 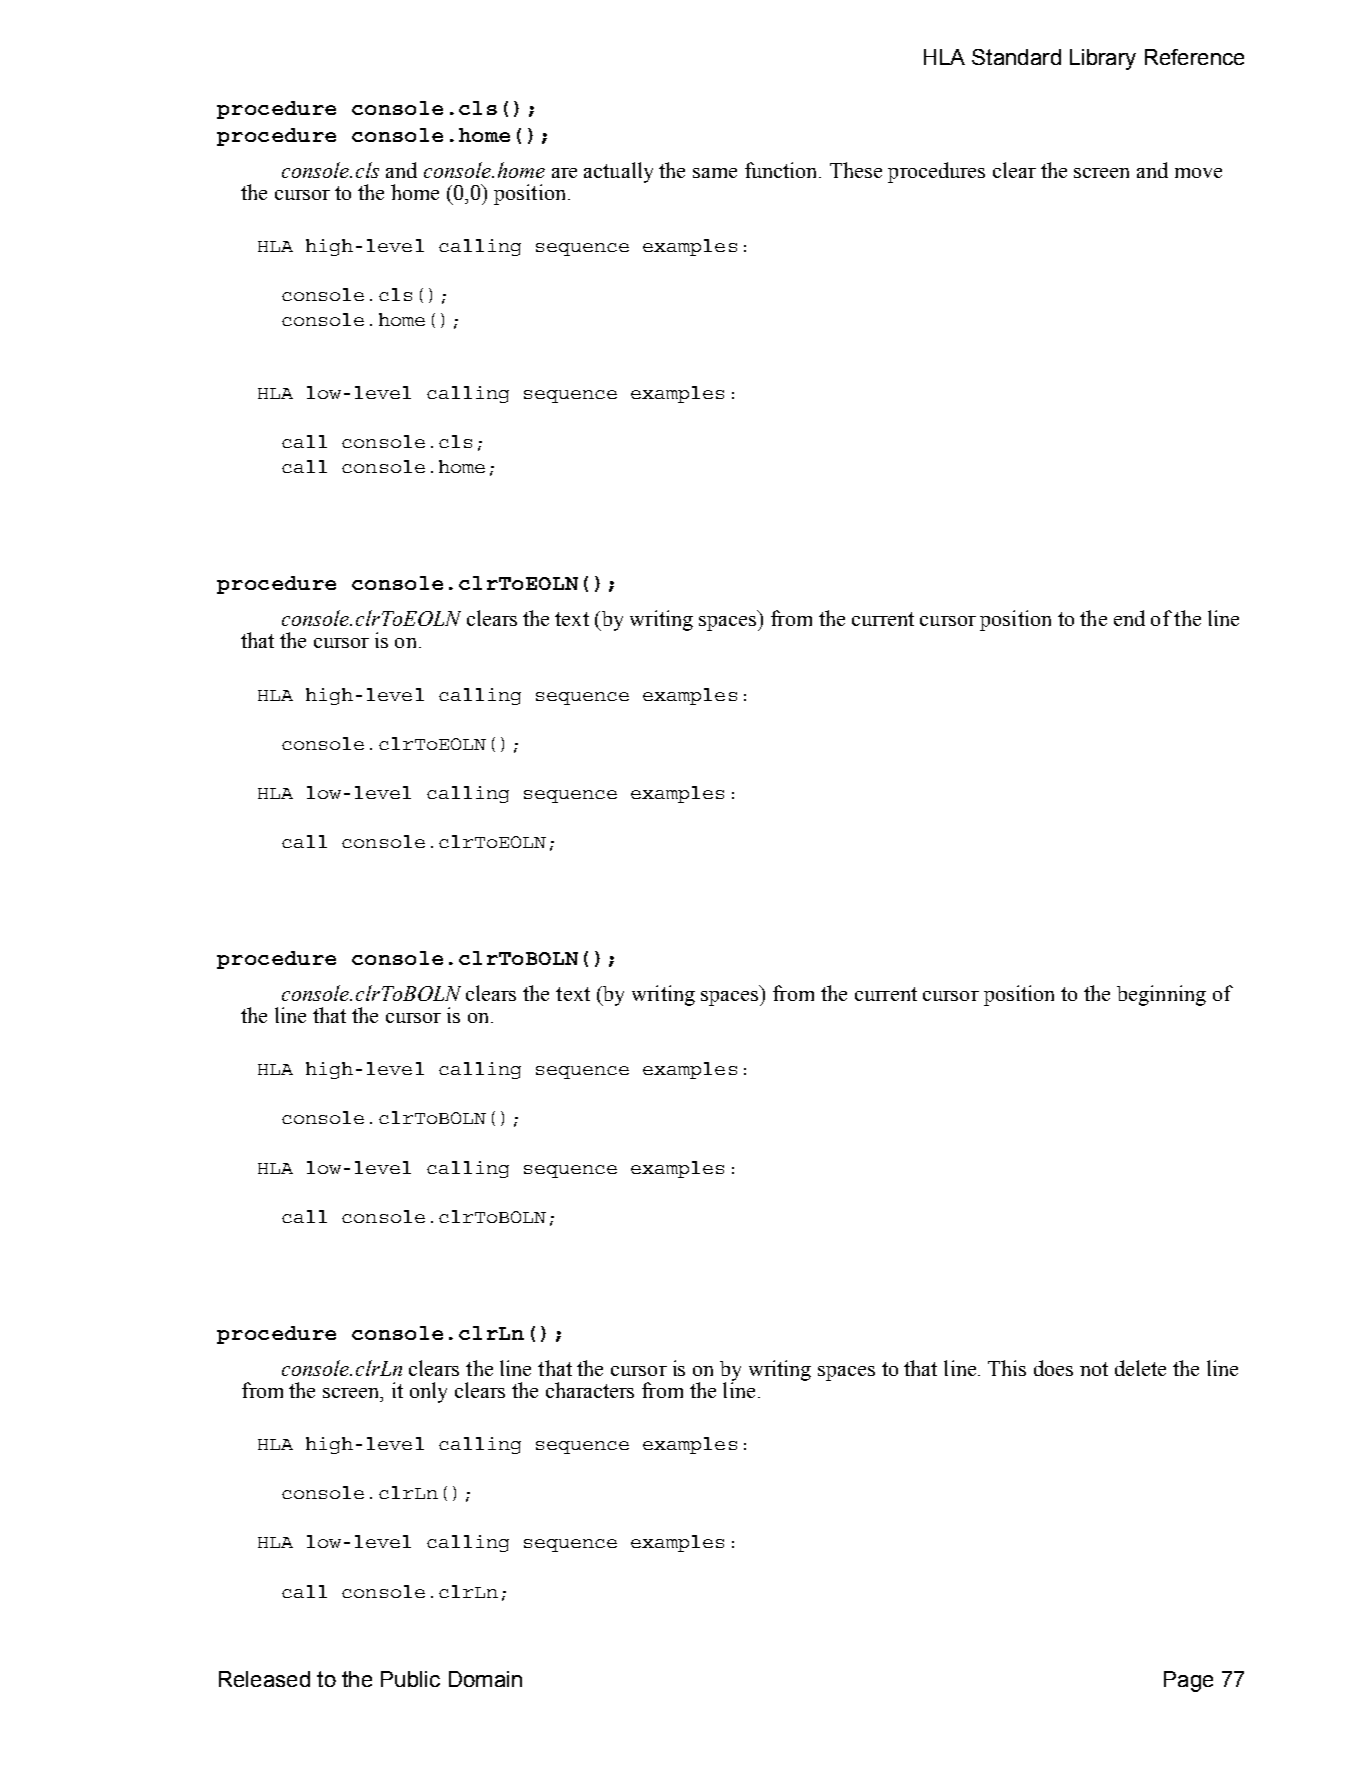 I want to click on Page, so click(x=1188, y=1681).
